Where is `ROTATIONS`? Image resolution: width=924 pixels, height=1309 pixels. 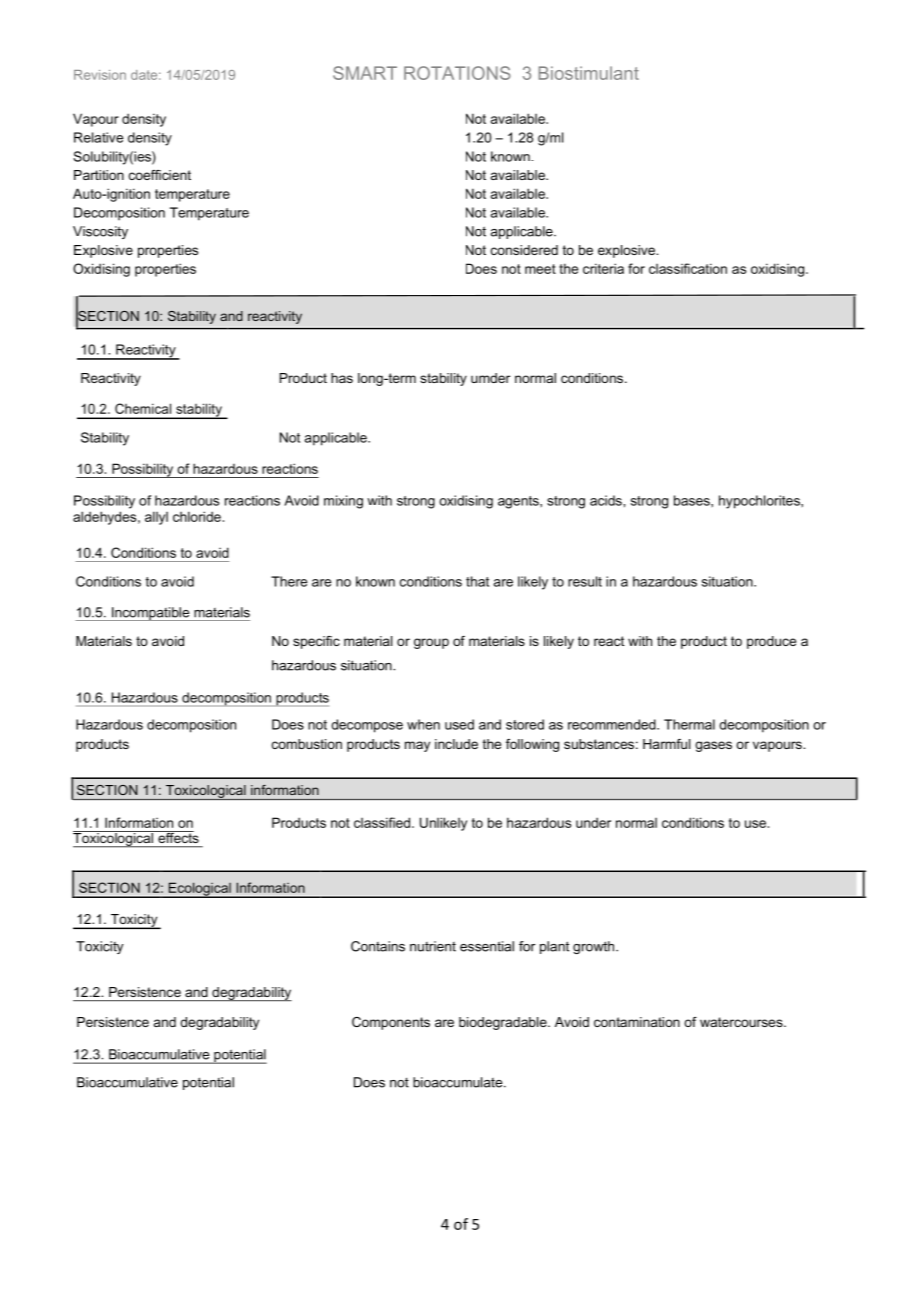 ROTATIONS is located at coordinates (457, 73).
